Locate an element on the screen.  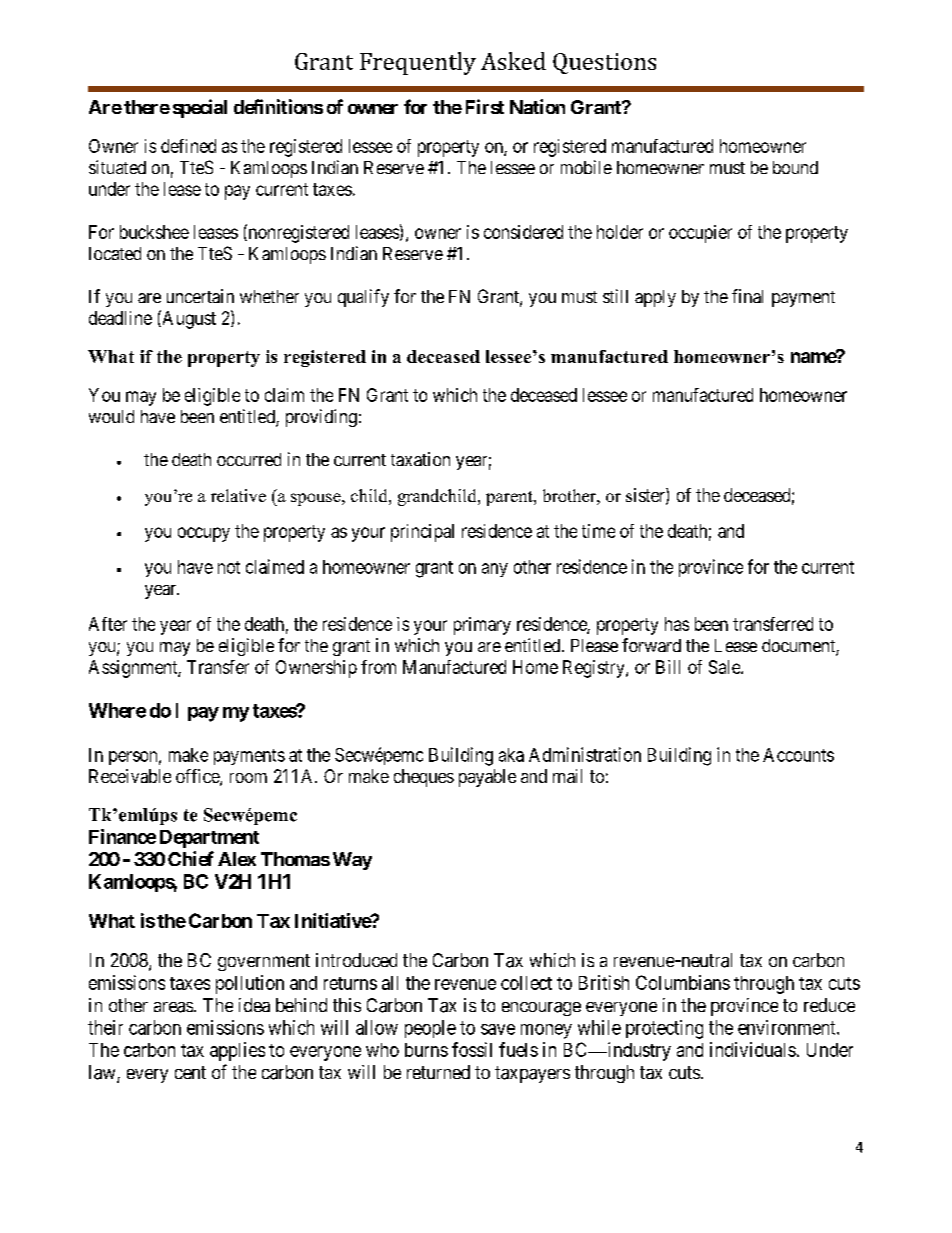
cent is located at coordinates (190, 1072).
